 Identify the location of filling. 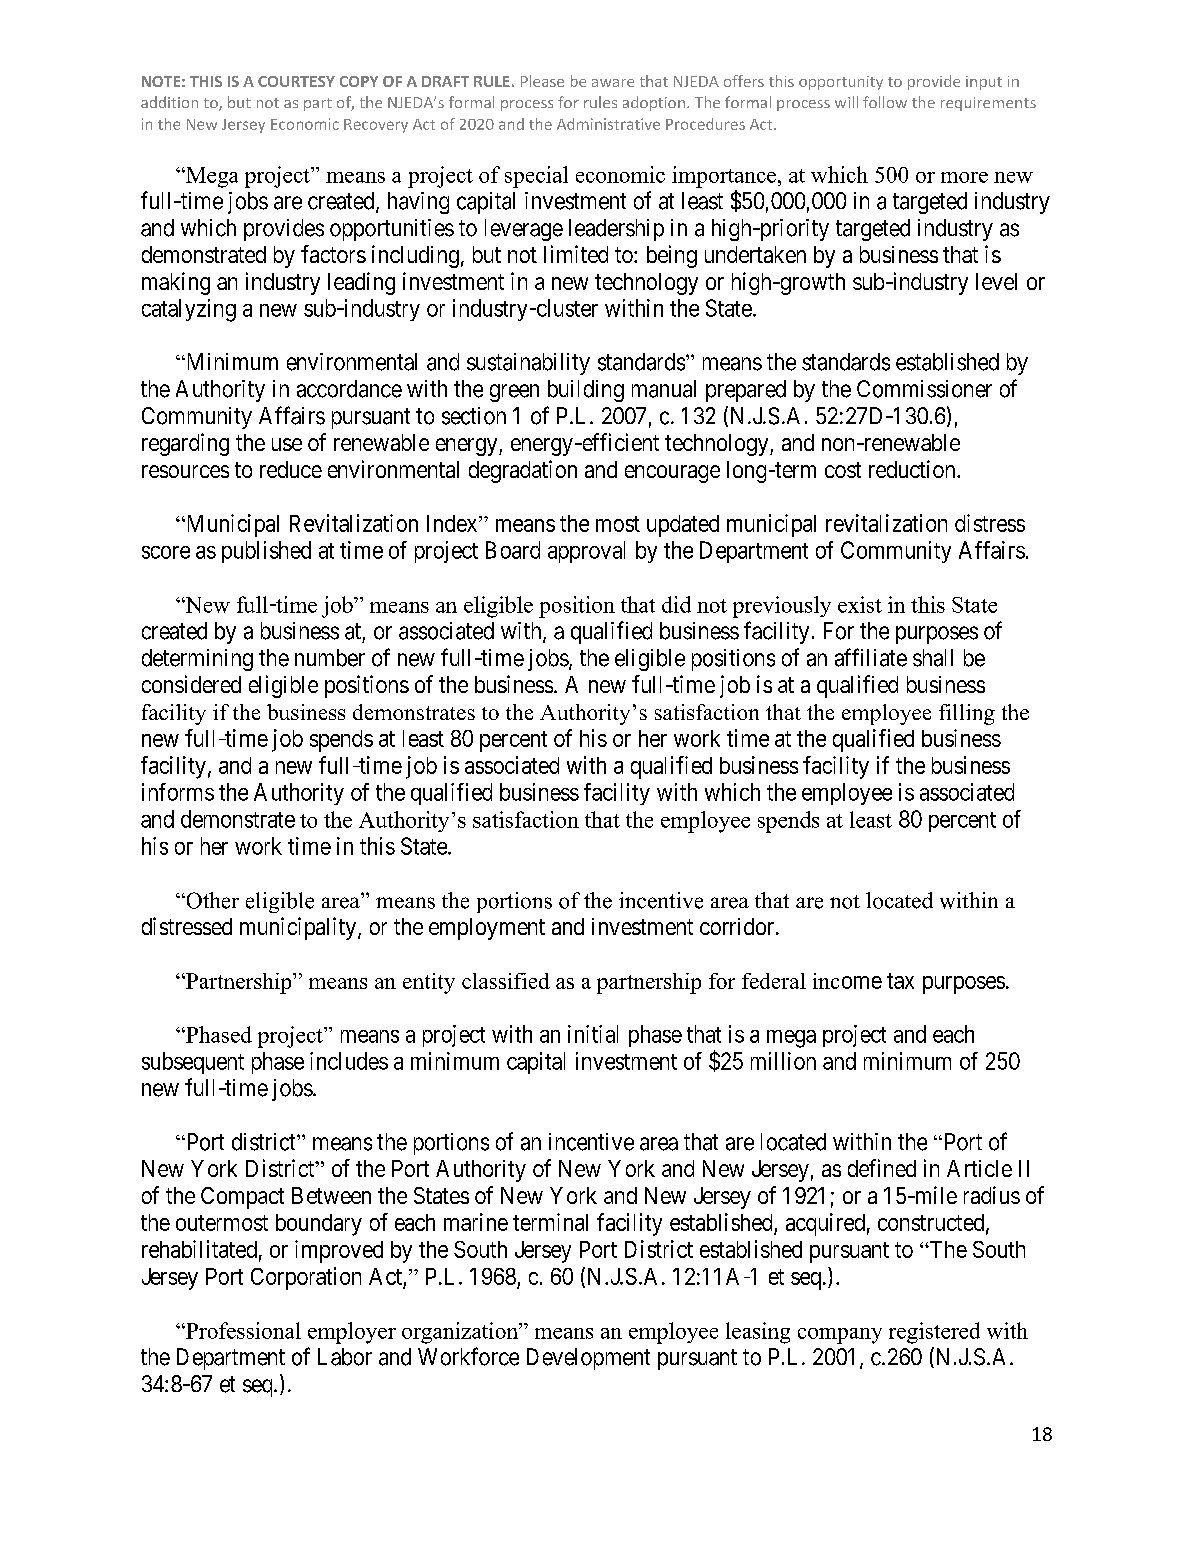
(967, 714).
